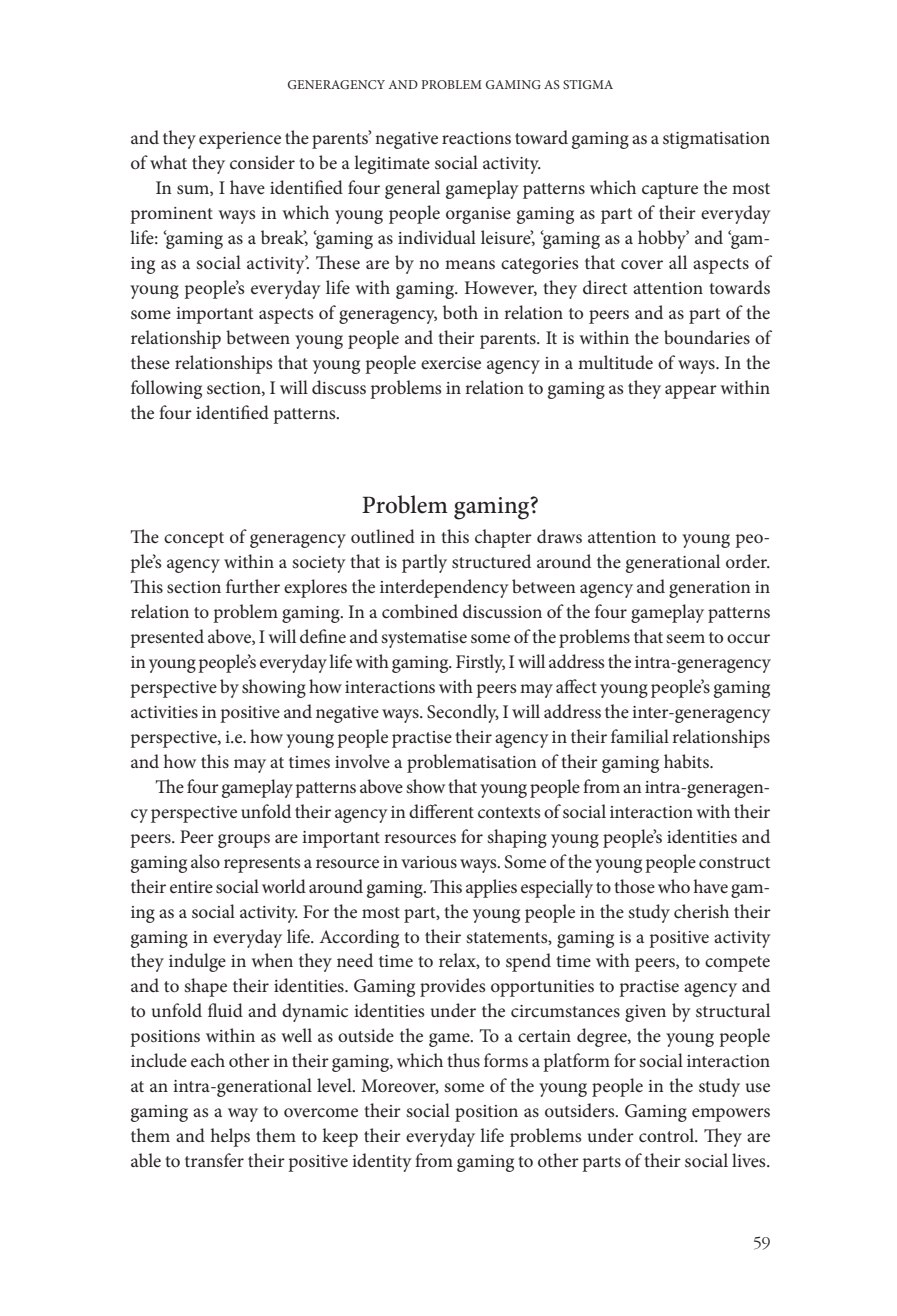 The image size is (897, 1316). I want to click on chapter, so click(503, 538).
